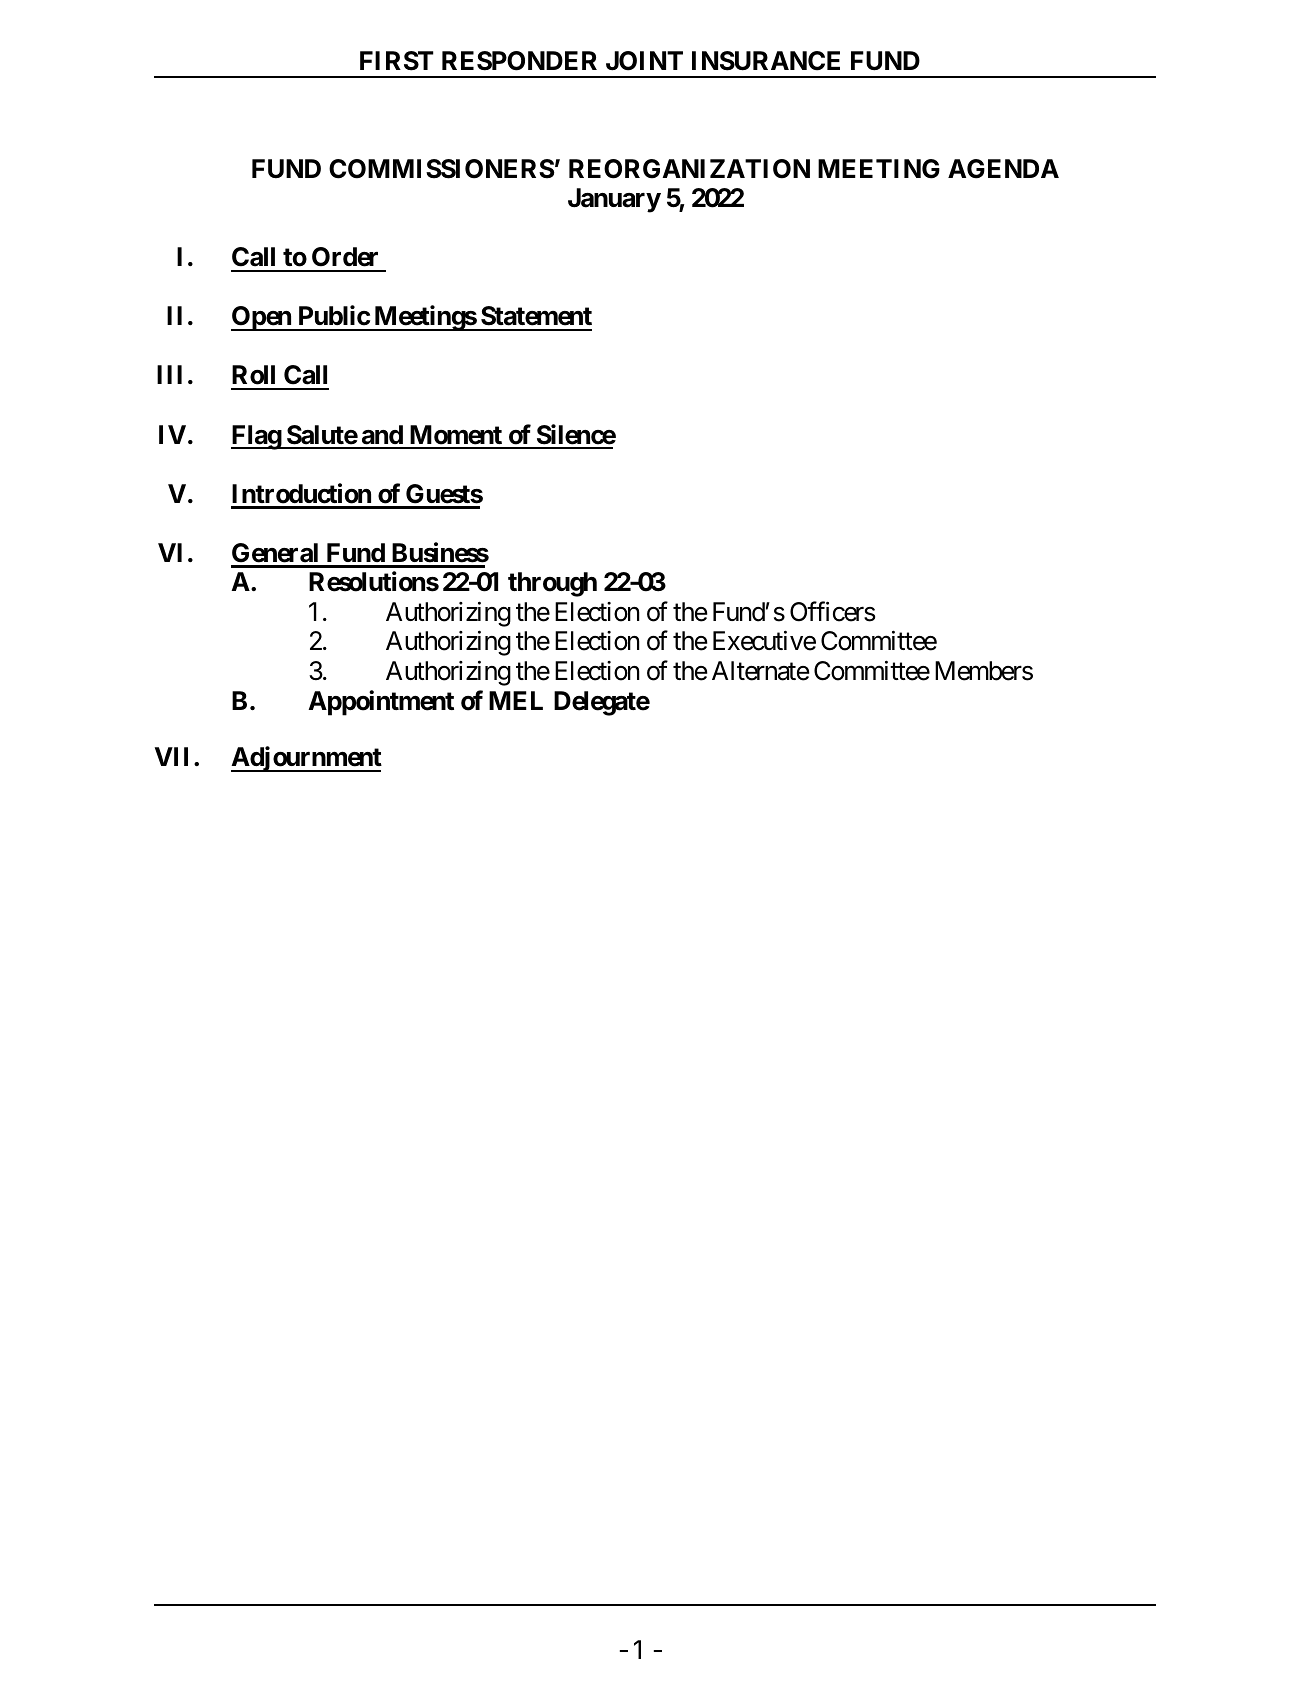 The width and height of the screenshot is (1310, 1696). I want to click on VII, so click(175, 756).
